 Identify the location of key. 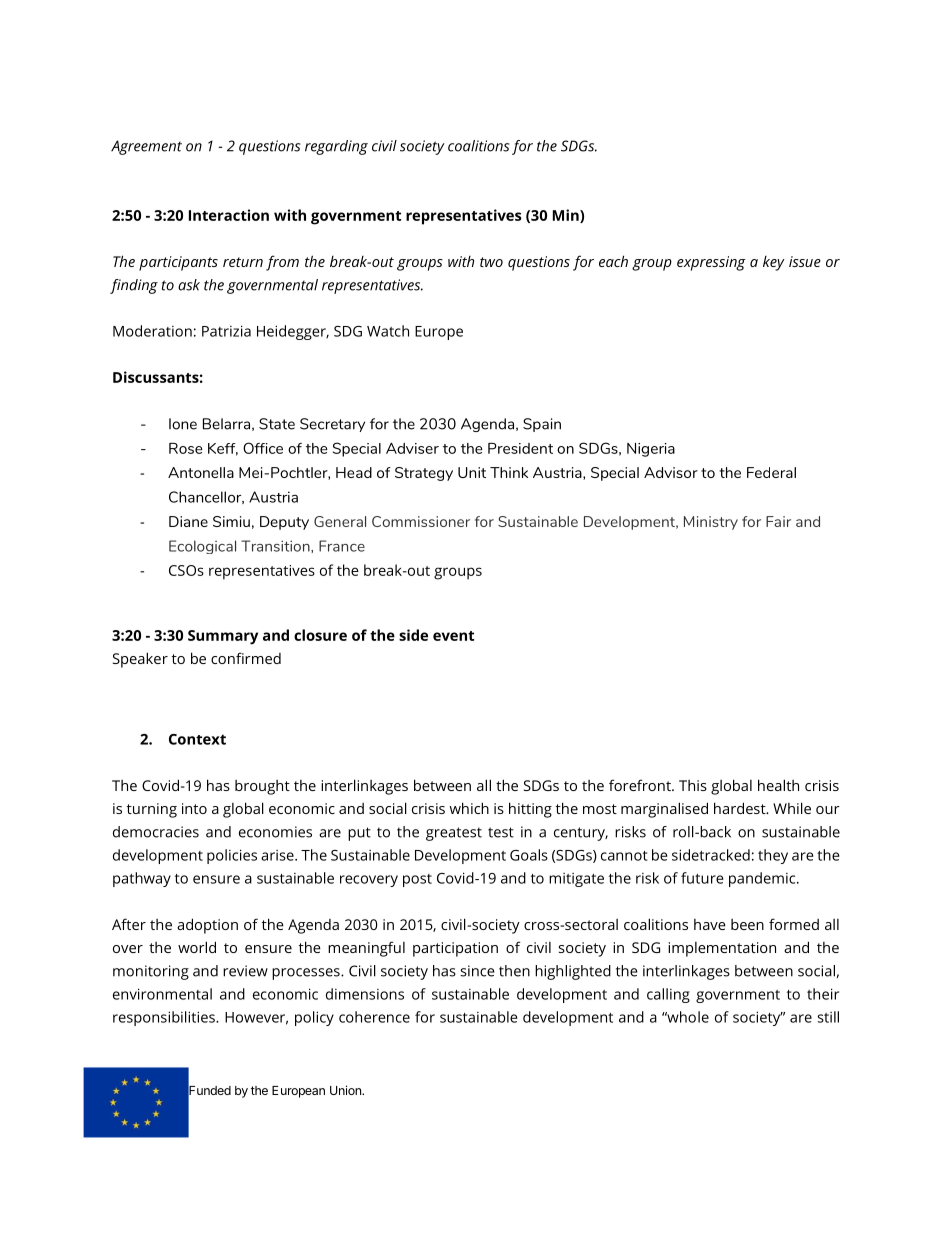
(774, 263).
